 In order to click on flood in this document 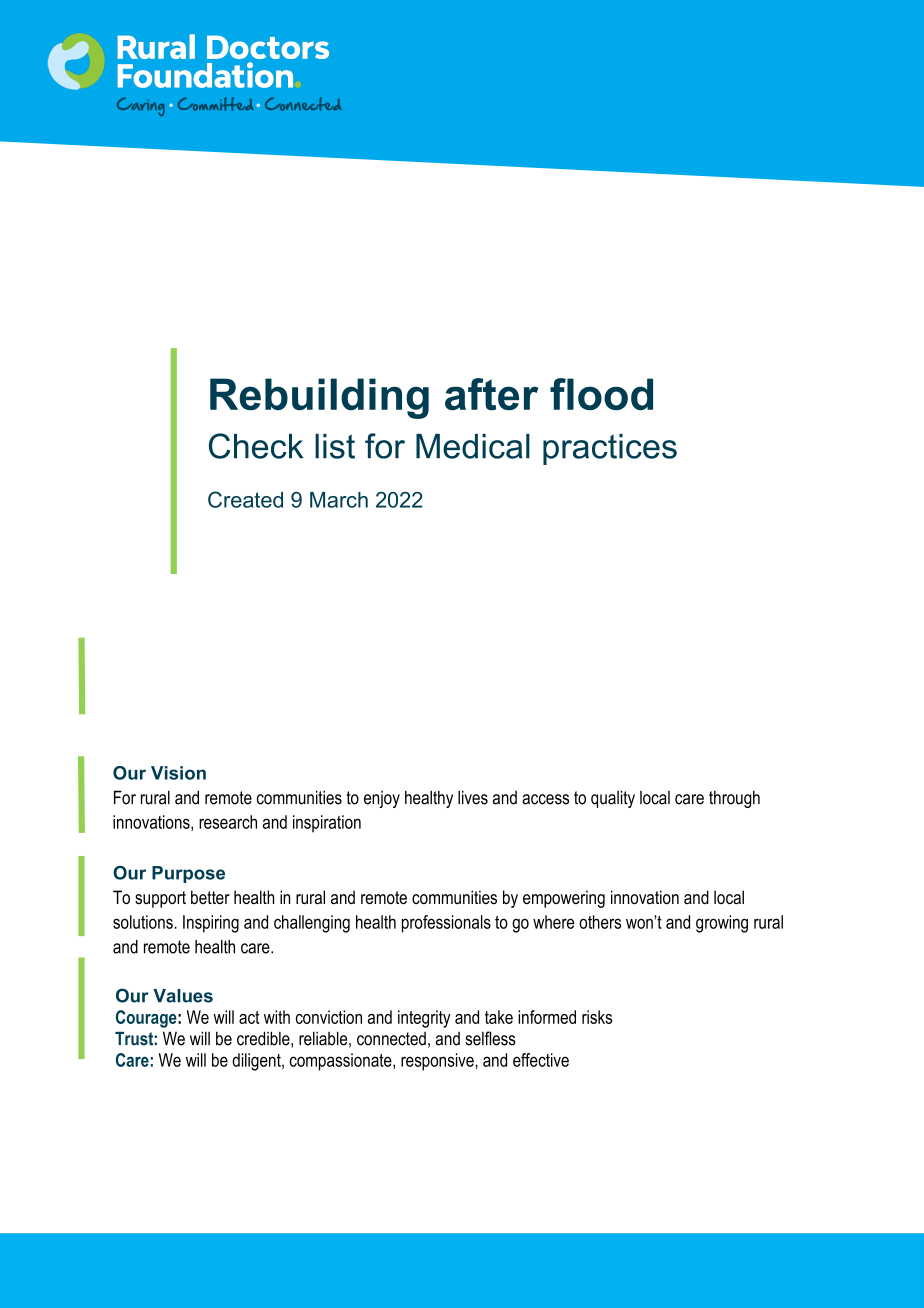, I will do `click(601, 394)`.
